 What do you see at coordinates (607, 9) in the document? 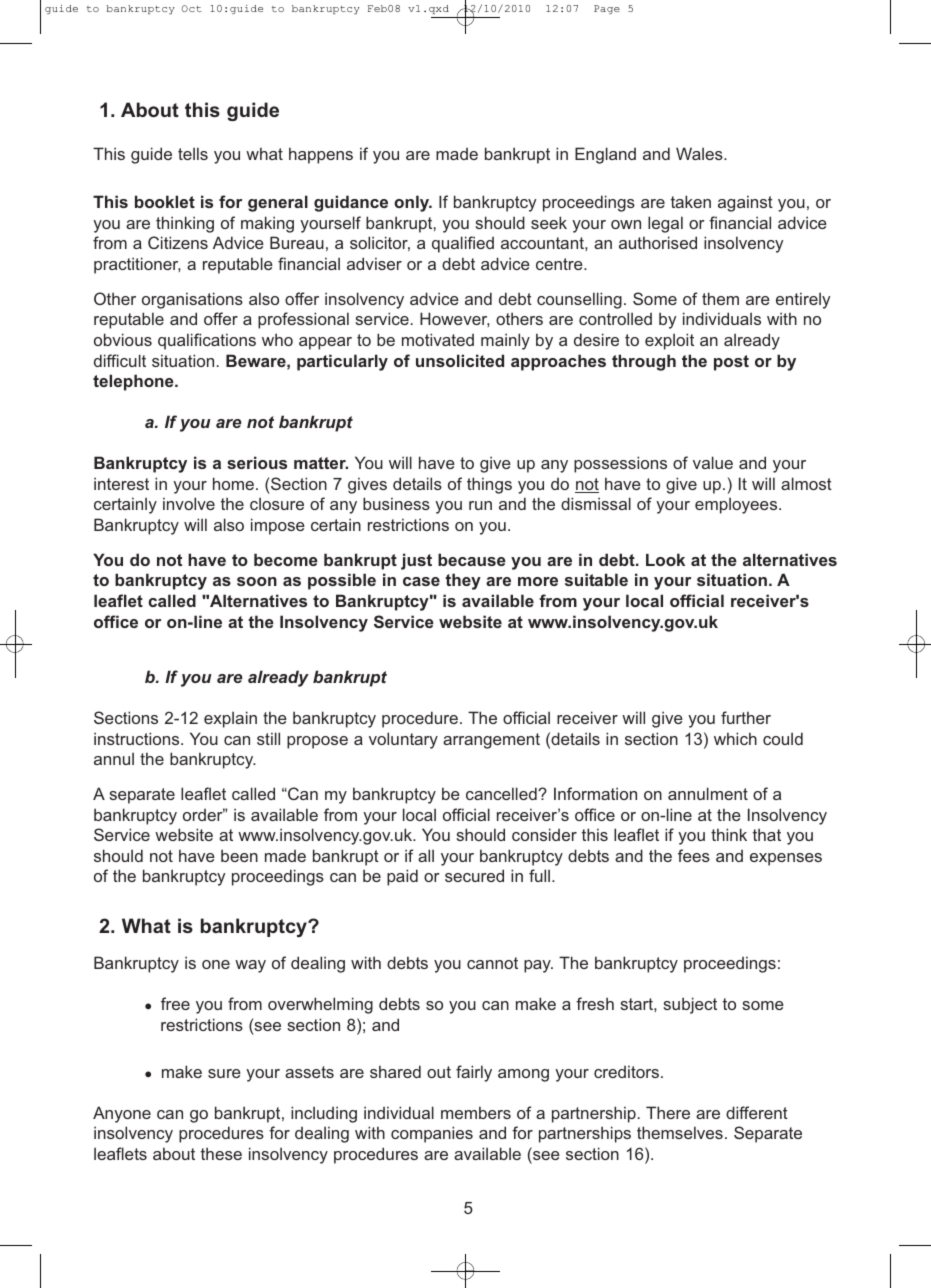
I see `Page` at bounding box center [607, 9].
